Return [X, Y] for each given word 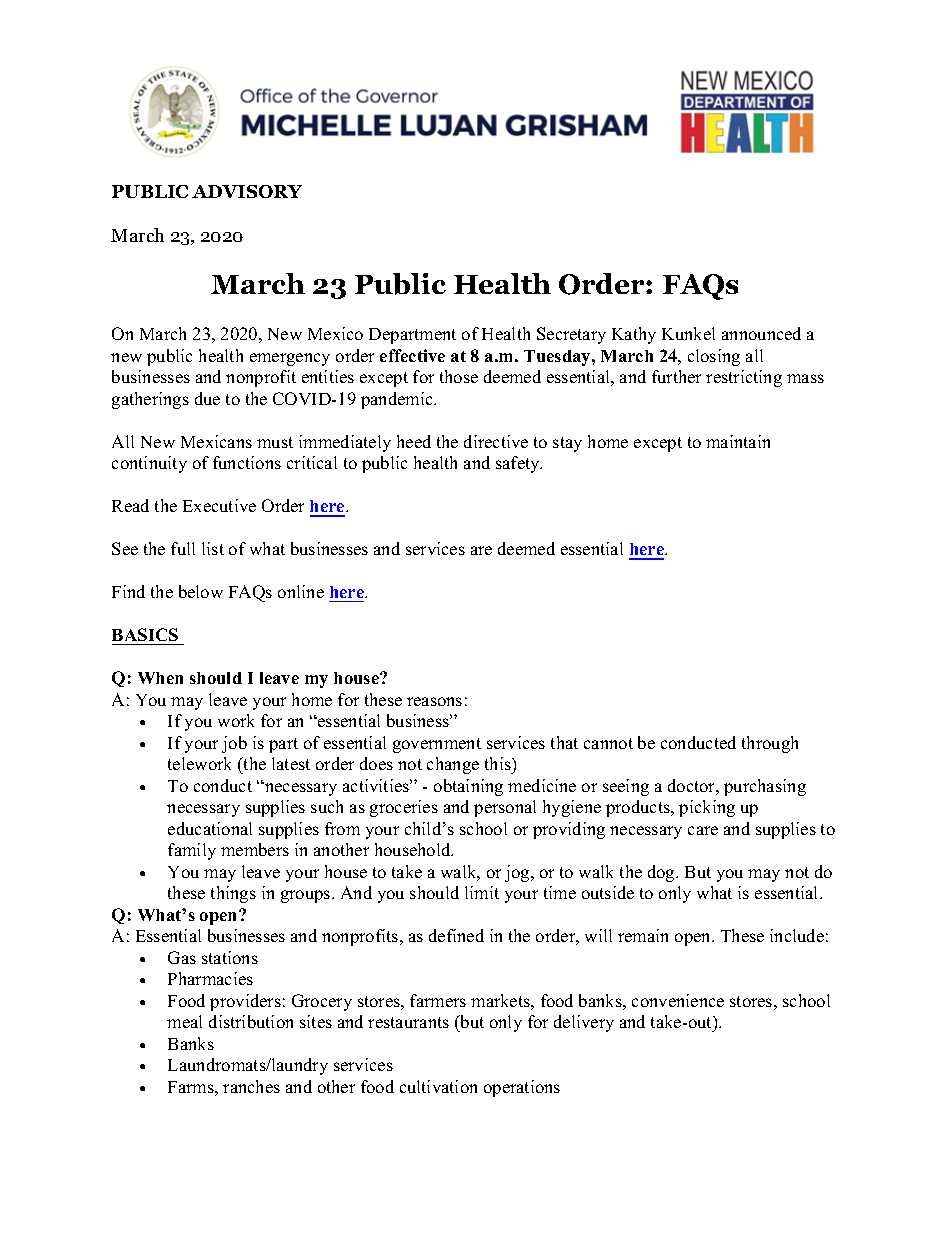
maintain [738, 441]
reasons [434, 701]
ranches [251, 1086]
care [703, 830]
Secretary [571, 335]
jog [518, 873]
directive [496, 441]
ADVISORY [247, 191]
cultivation [438, 1086]
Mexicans [216, 441]
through [770, 744]
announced [761, 333]
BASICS [145, 634]
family [192, 851]
